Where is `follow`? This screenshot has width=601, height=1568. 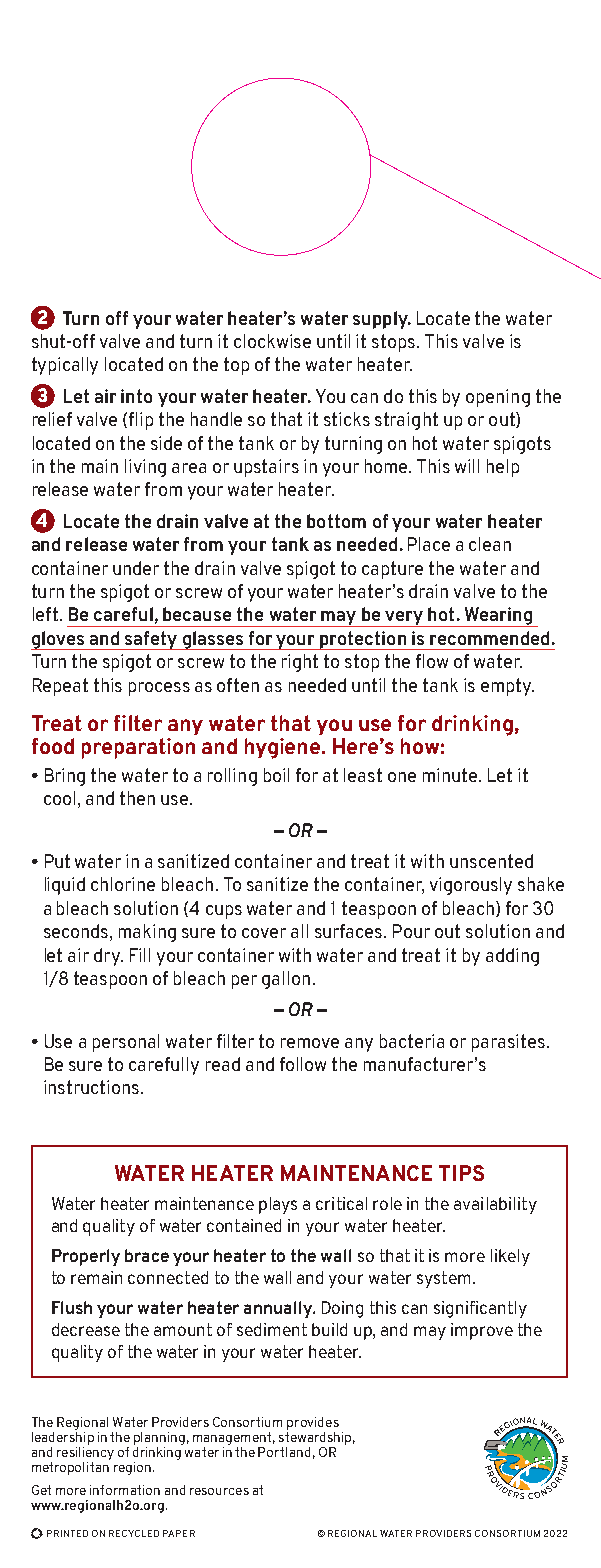
follow is located at coordinates (303, 1064).
